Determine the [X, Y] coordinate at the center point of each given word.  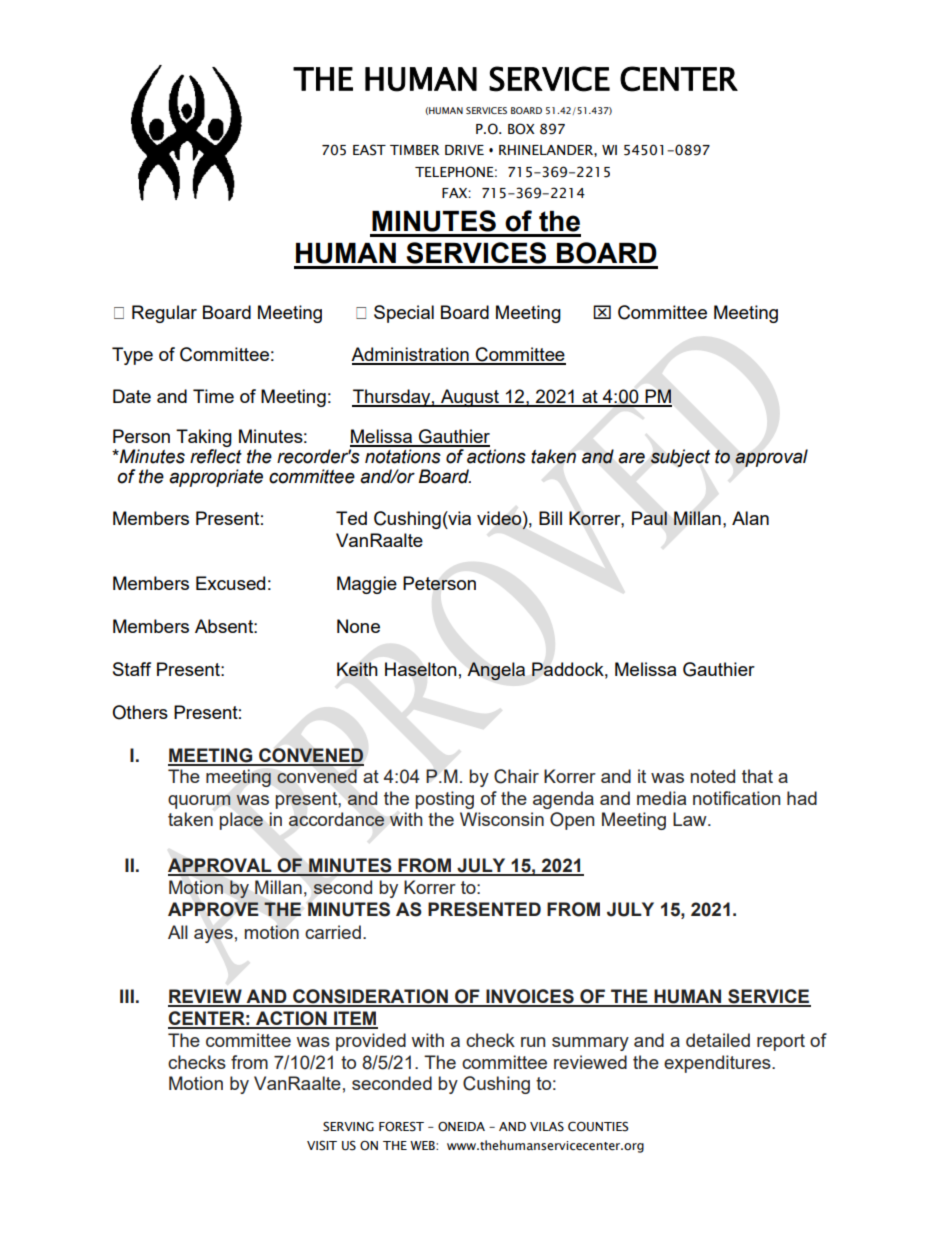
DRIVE [464, 150]
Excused [230, 583]
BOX [521, 129]
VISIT [322, 1146]
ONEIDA [461, 1127]
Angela [496, 671]
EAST [369, 150]
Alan [750, 518]
